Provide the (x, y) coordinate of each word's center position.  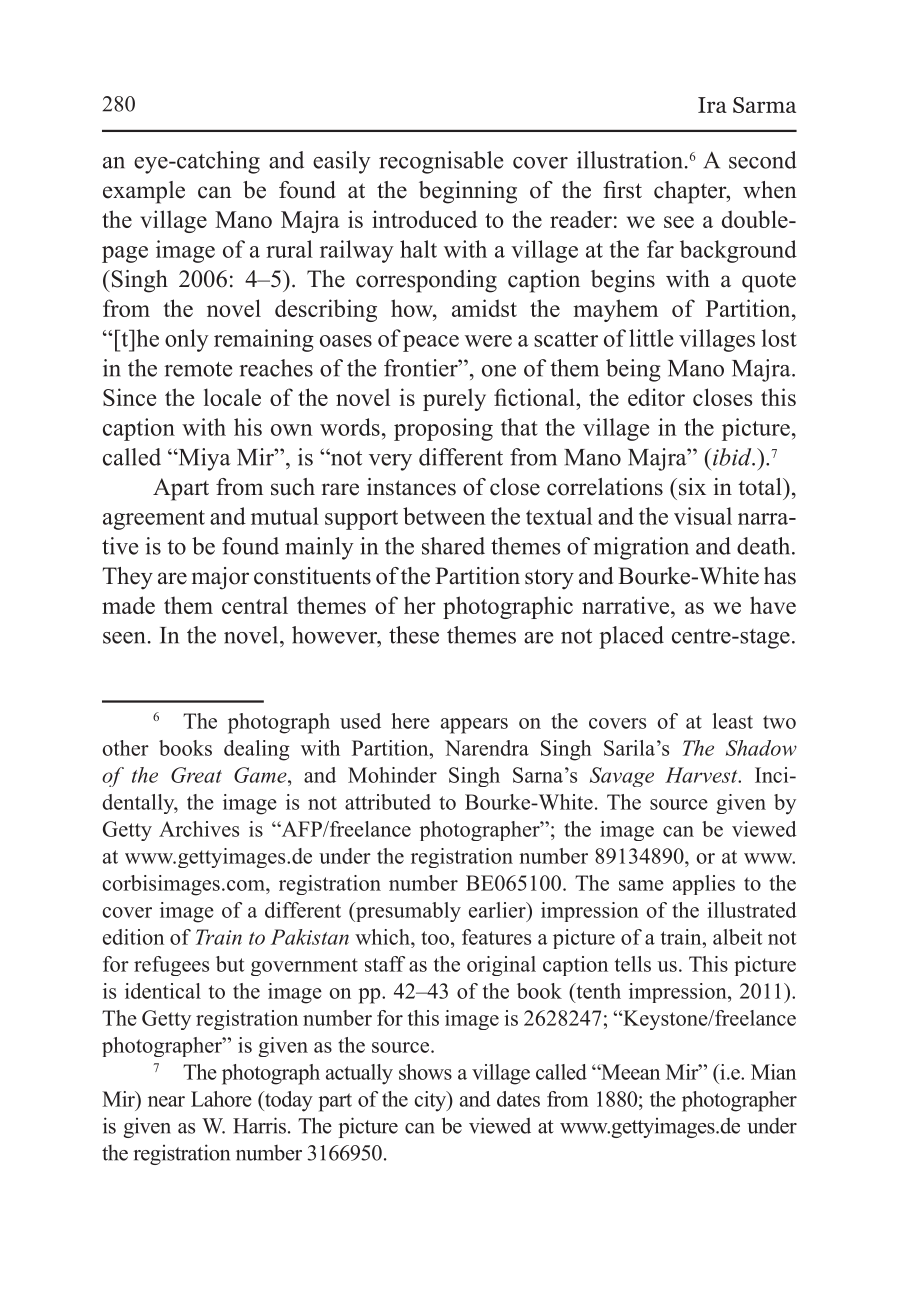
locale (232, 397)
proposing (443, 429)
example (144, 192)
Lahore (221, 1099)
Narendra (487, 748)
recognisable (441, 162)
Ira (712, 105)
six (691, 487)
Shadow (761, 748)
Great (196, 775)
